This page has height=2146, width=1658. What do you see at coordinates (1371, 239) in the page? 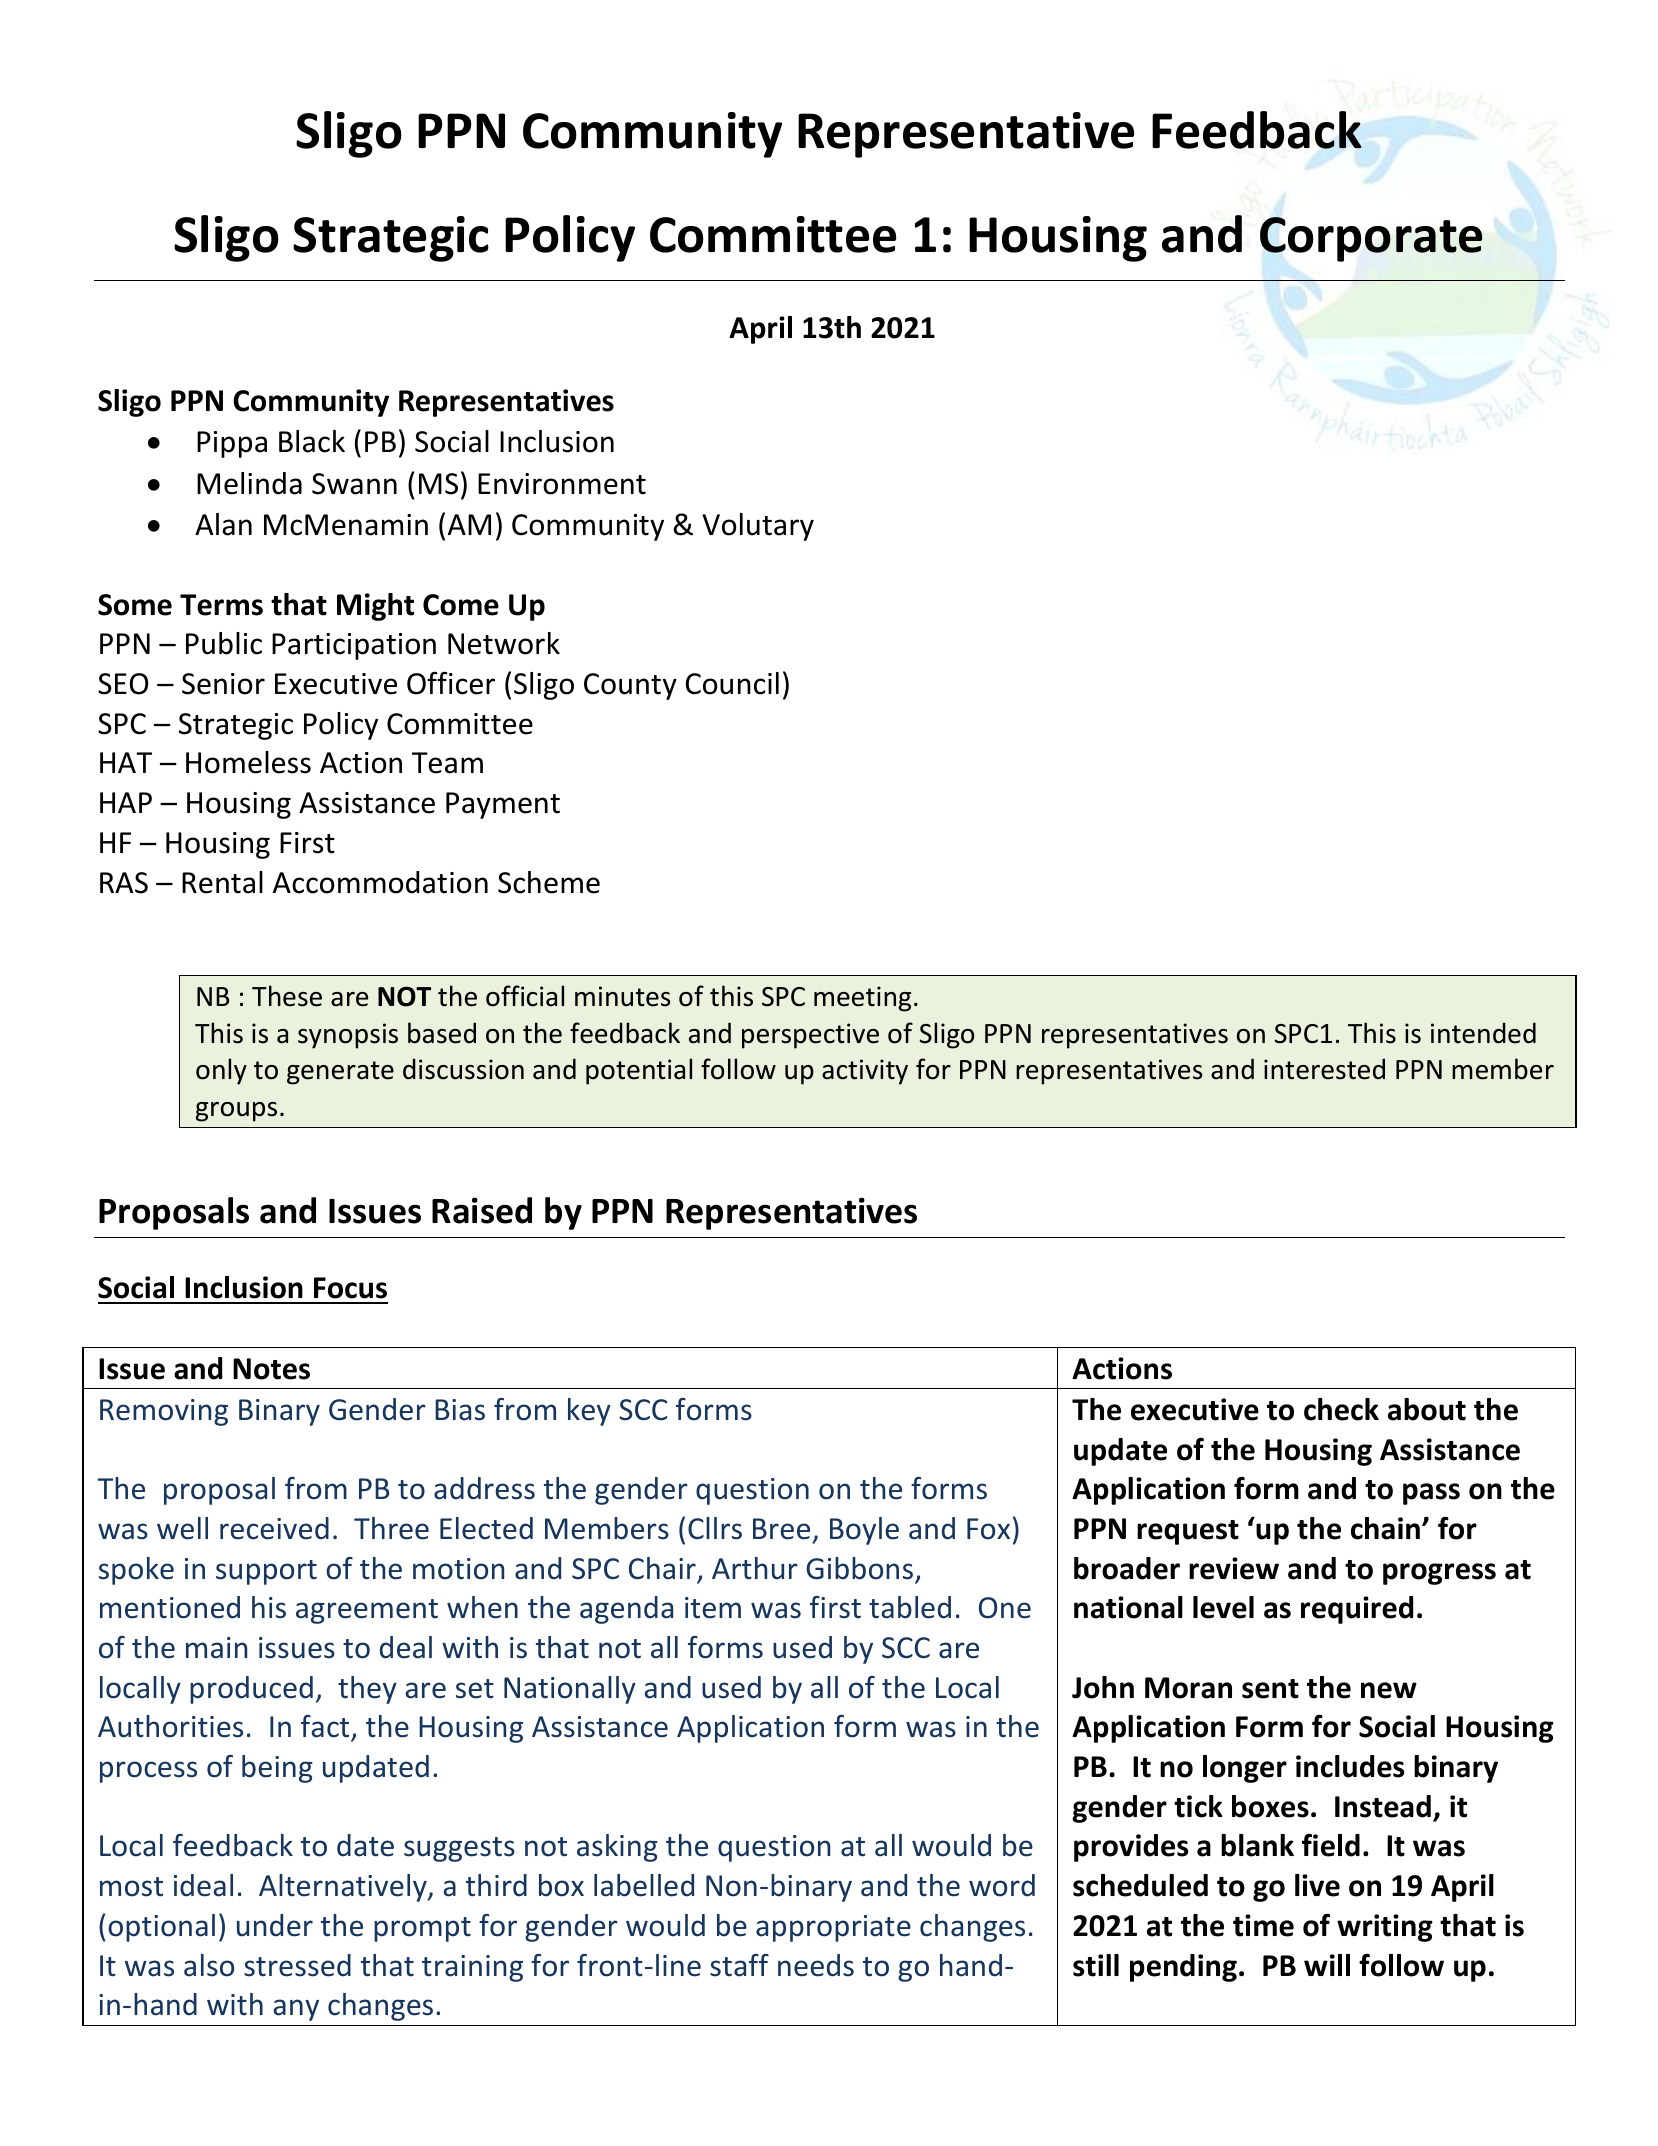
I see `Corporate` at bounding box center [1371, 239].
